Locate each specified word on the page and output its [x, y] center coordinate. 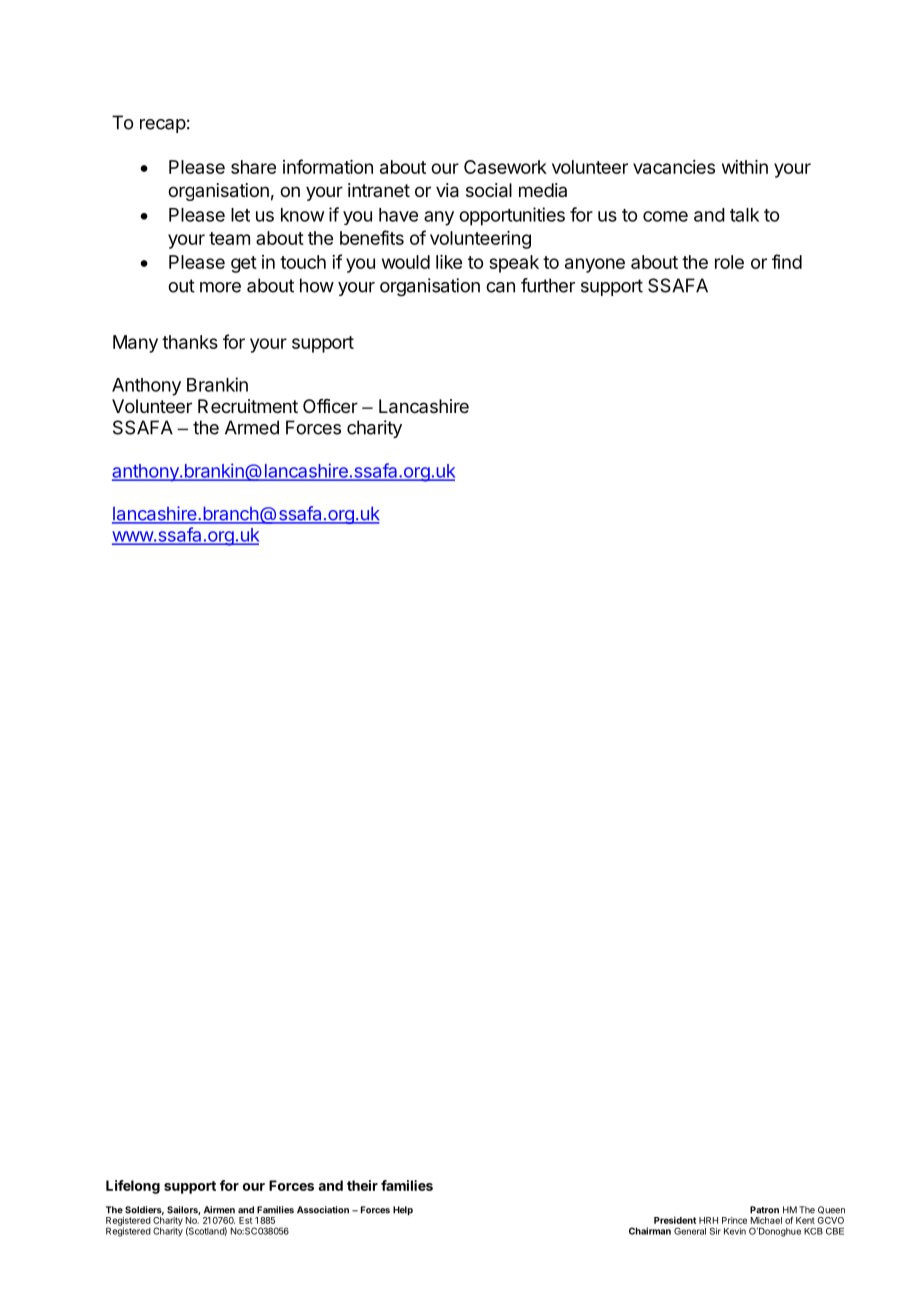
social [489, 190]
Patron [764, 1210]
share [253, 167]
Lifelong [133, 1187]
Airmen [219, 1210]
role [729, 262]
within [745, 167]
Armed [252, 427]
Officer [330, 406]
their [362, 1185]
